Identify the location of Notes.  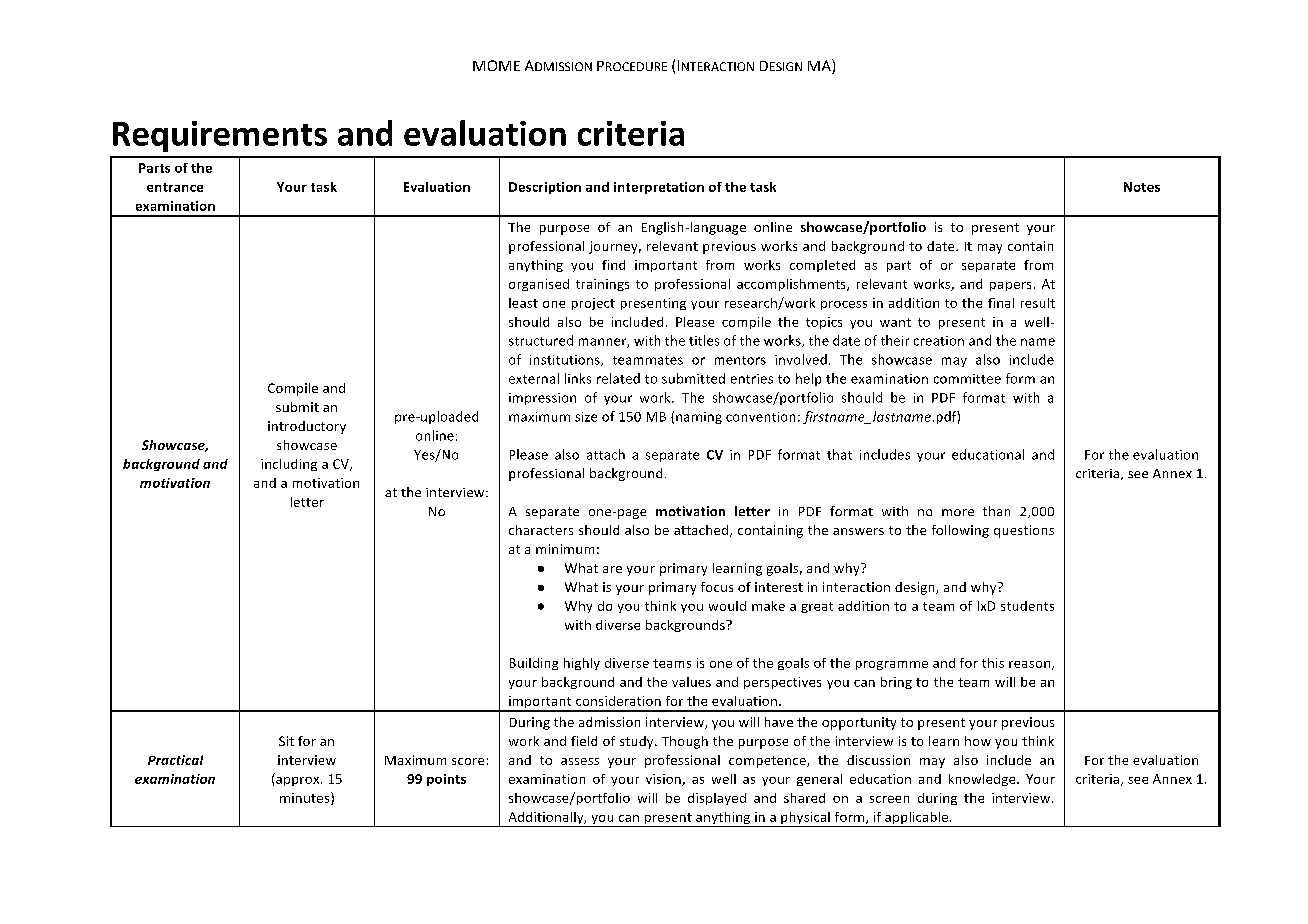
(1142, 187).
